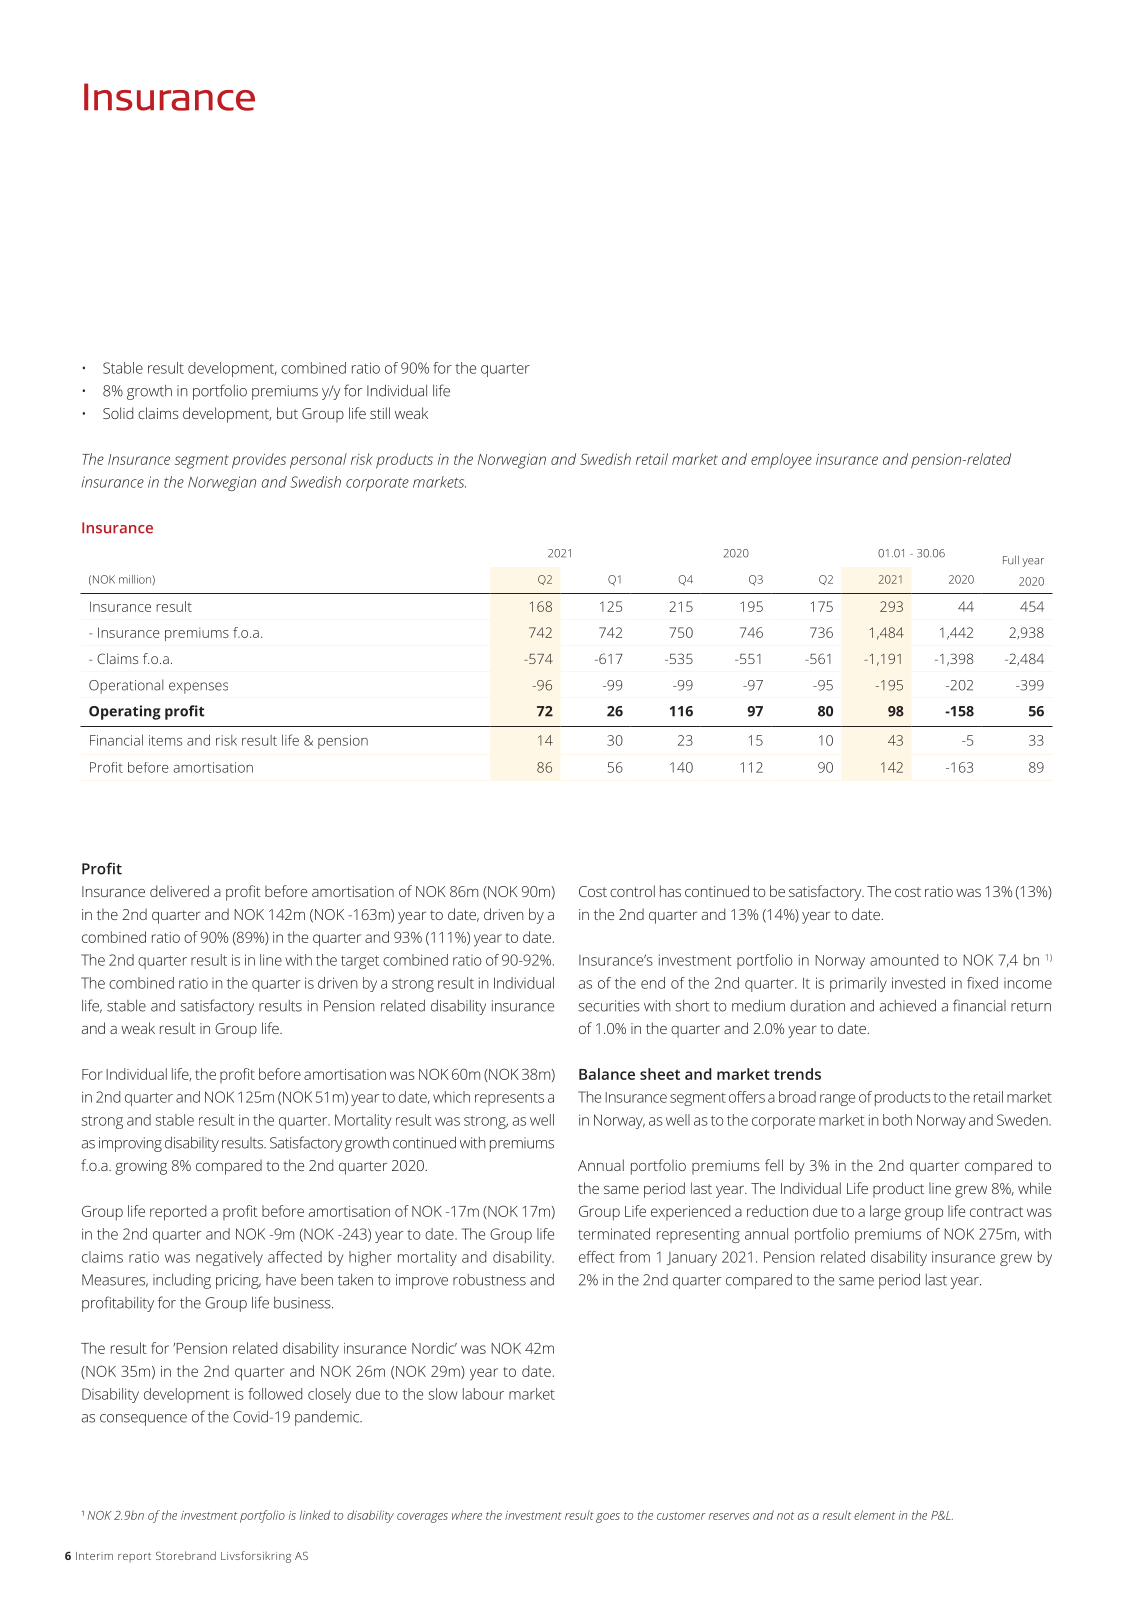 Image resolution: width=1133 pixels, height=1602 pixels. Describe the element at coordinates (781, 461) in the document. I see `employee` at that location.
